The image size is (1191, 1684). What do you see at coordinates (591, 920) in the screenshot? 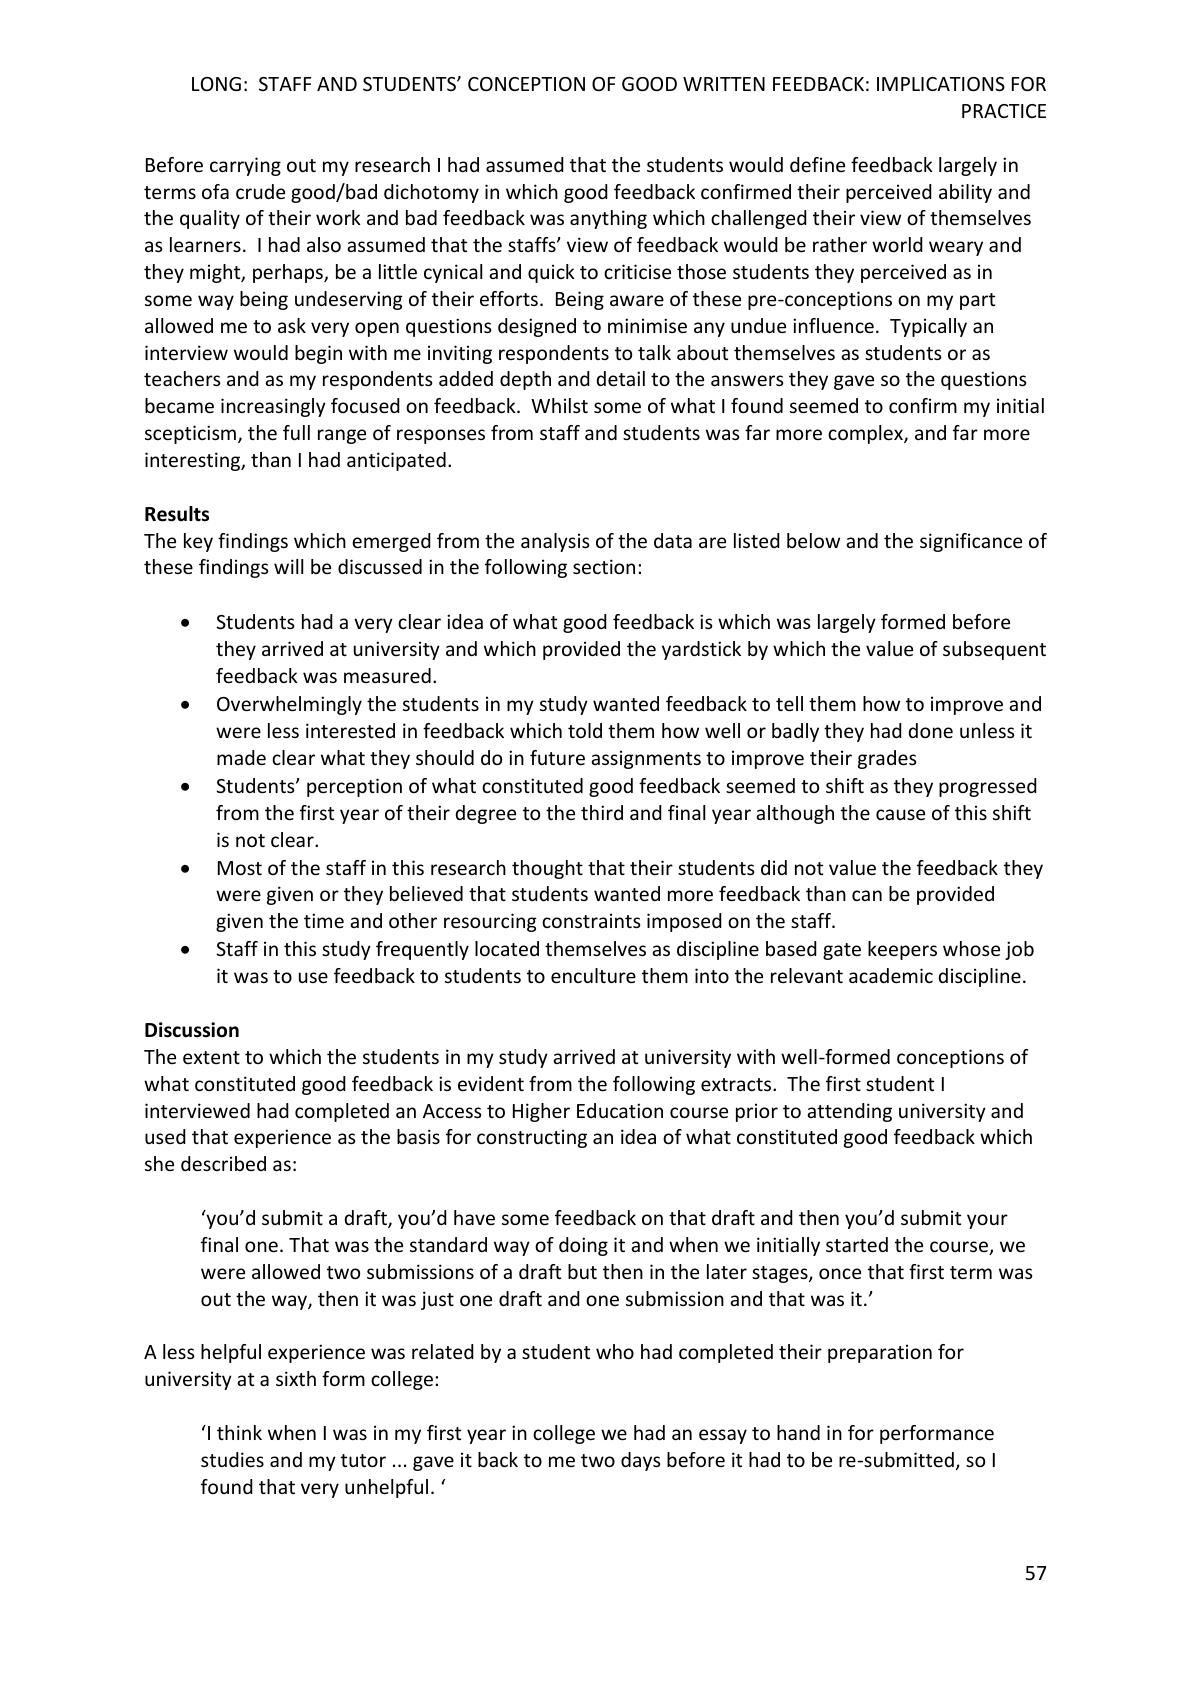
I see `constraints` at bounding box center [591, 920].
